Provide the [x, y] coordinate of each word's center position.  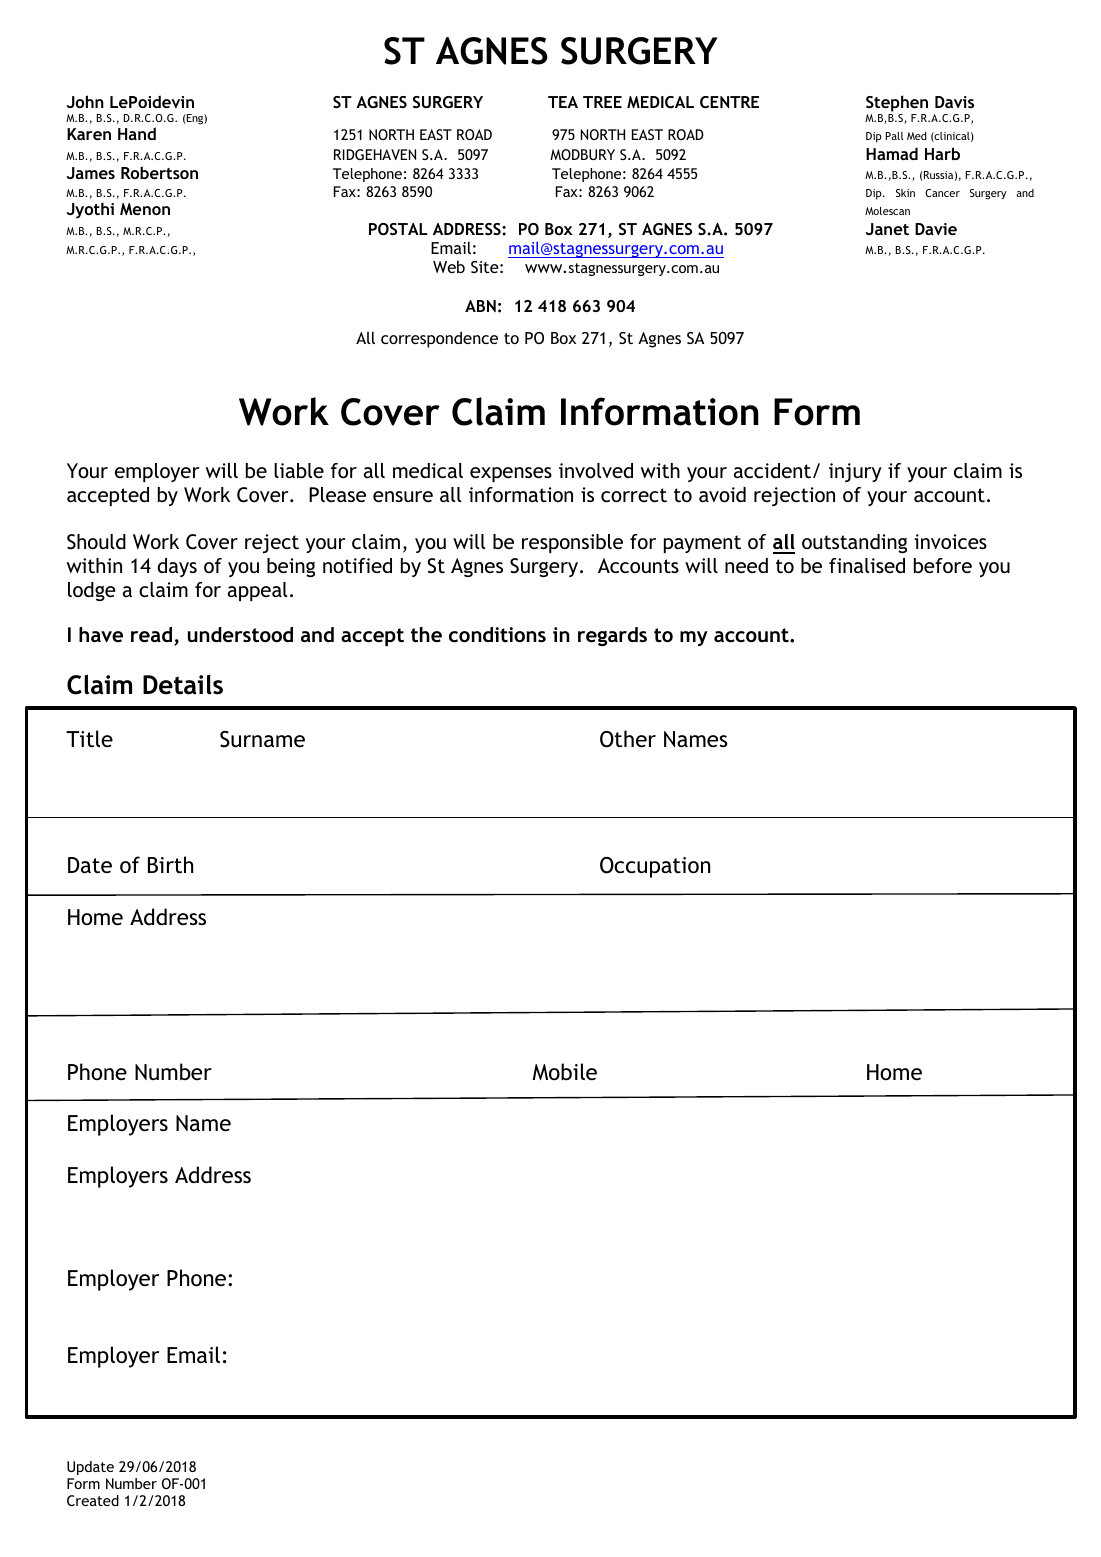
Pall [895, 136]
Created [93, 1500]
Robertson [159, 172]
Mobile [565, 1072]
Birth [170, 865]
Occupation [655, 867]
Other [628, 739]
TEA [563, 102]
